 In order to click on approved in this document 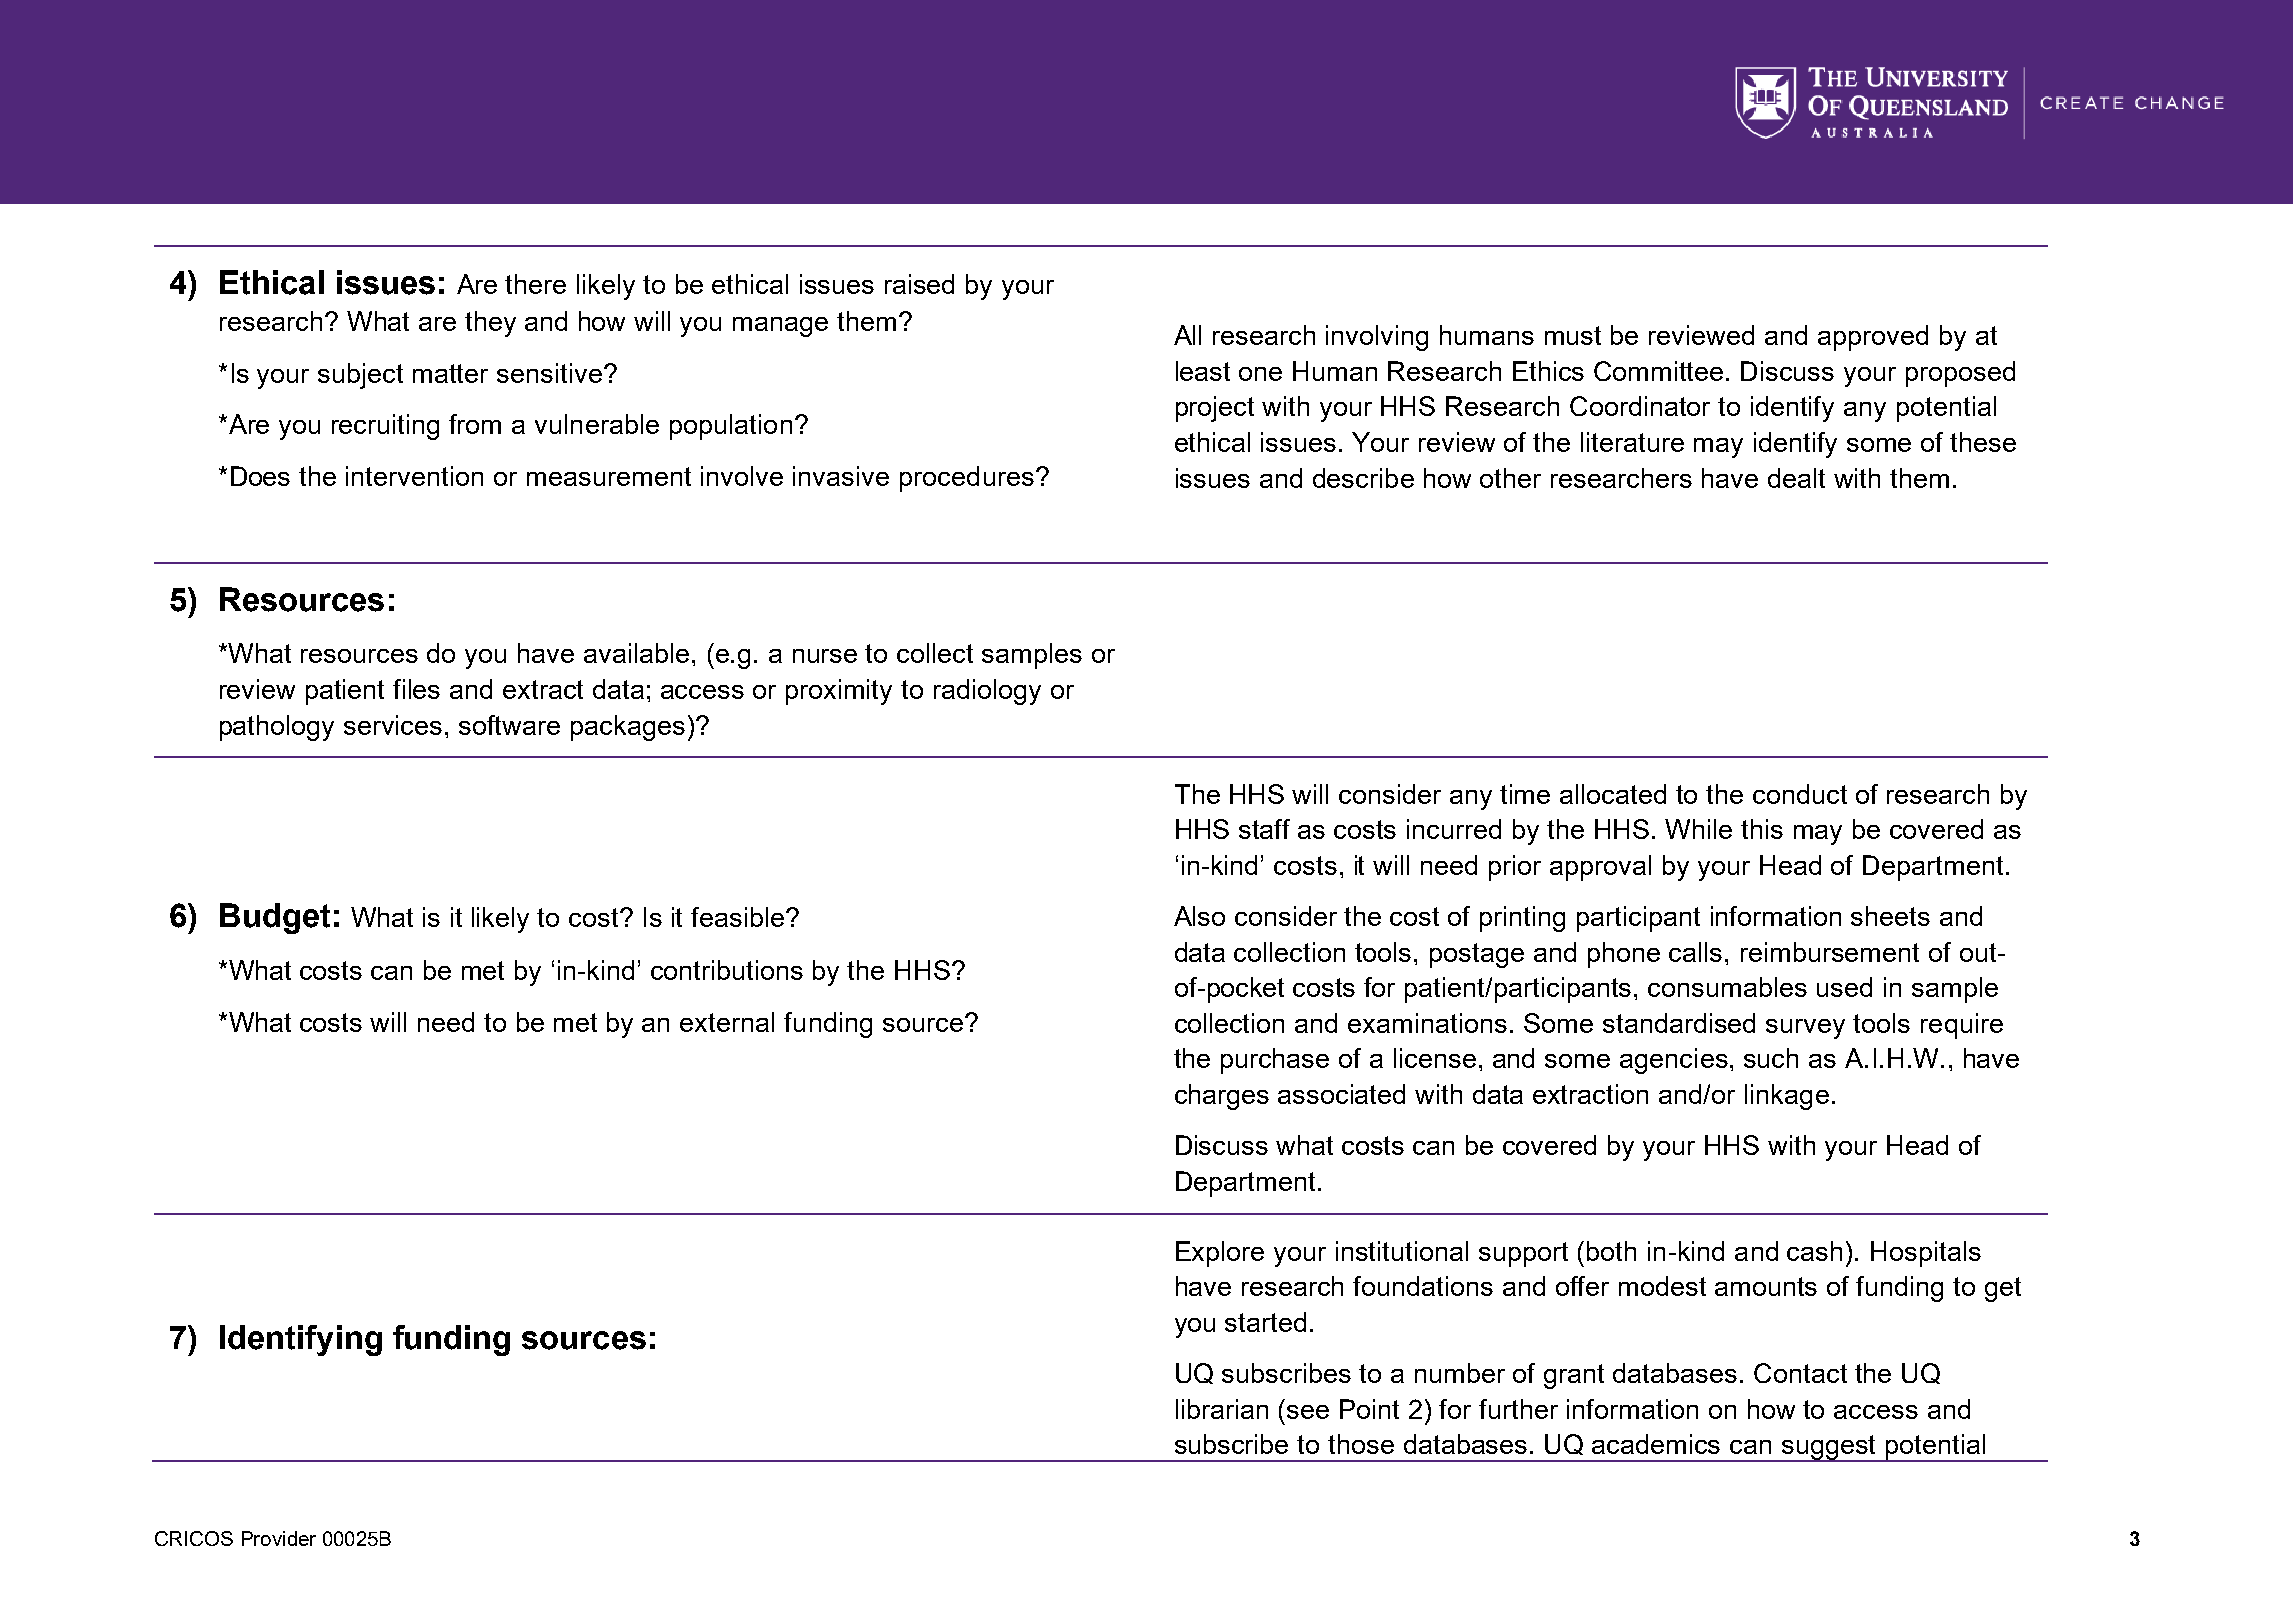, I will do `click(1873, 338)`.
